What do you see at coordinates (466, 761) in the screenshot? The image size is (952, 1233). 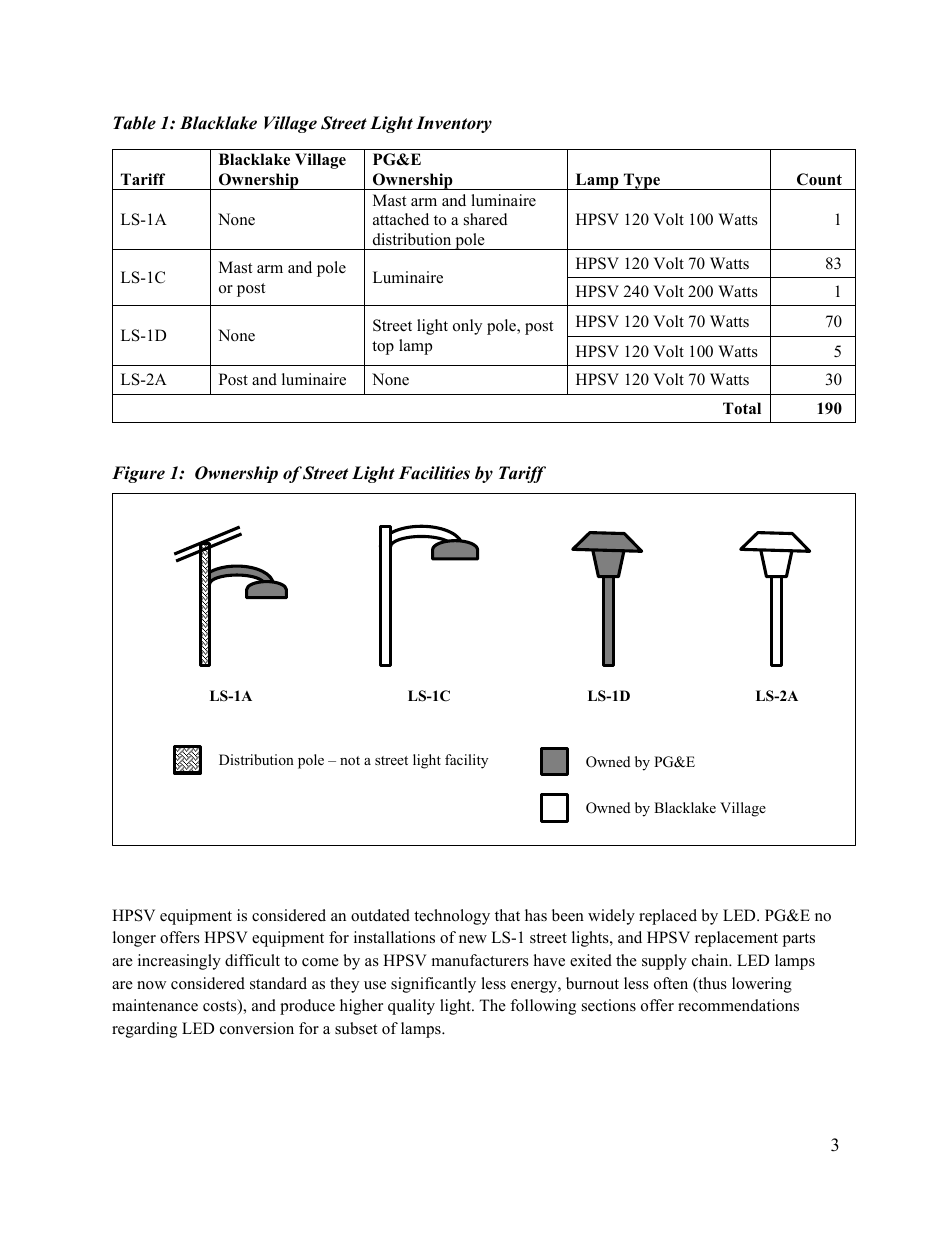 I see `facility` at bounding box center [466, 761].
